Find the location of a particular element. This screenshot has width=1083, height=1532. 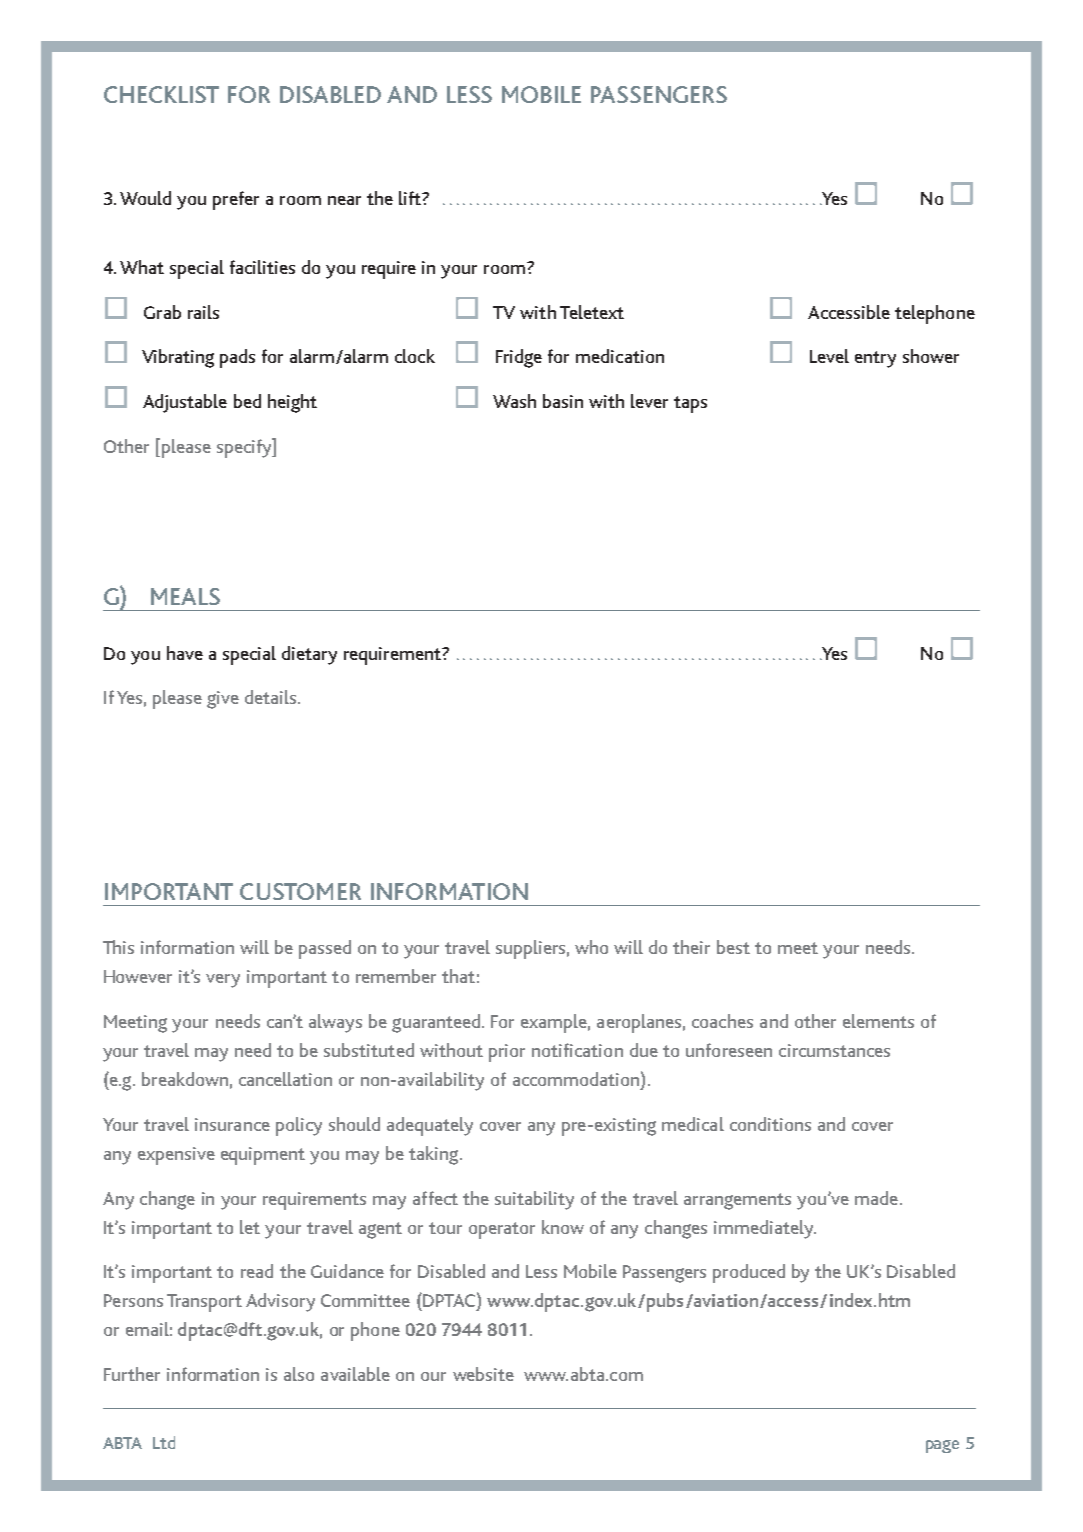

Level is located at coordinates (829, 356).
